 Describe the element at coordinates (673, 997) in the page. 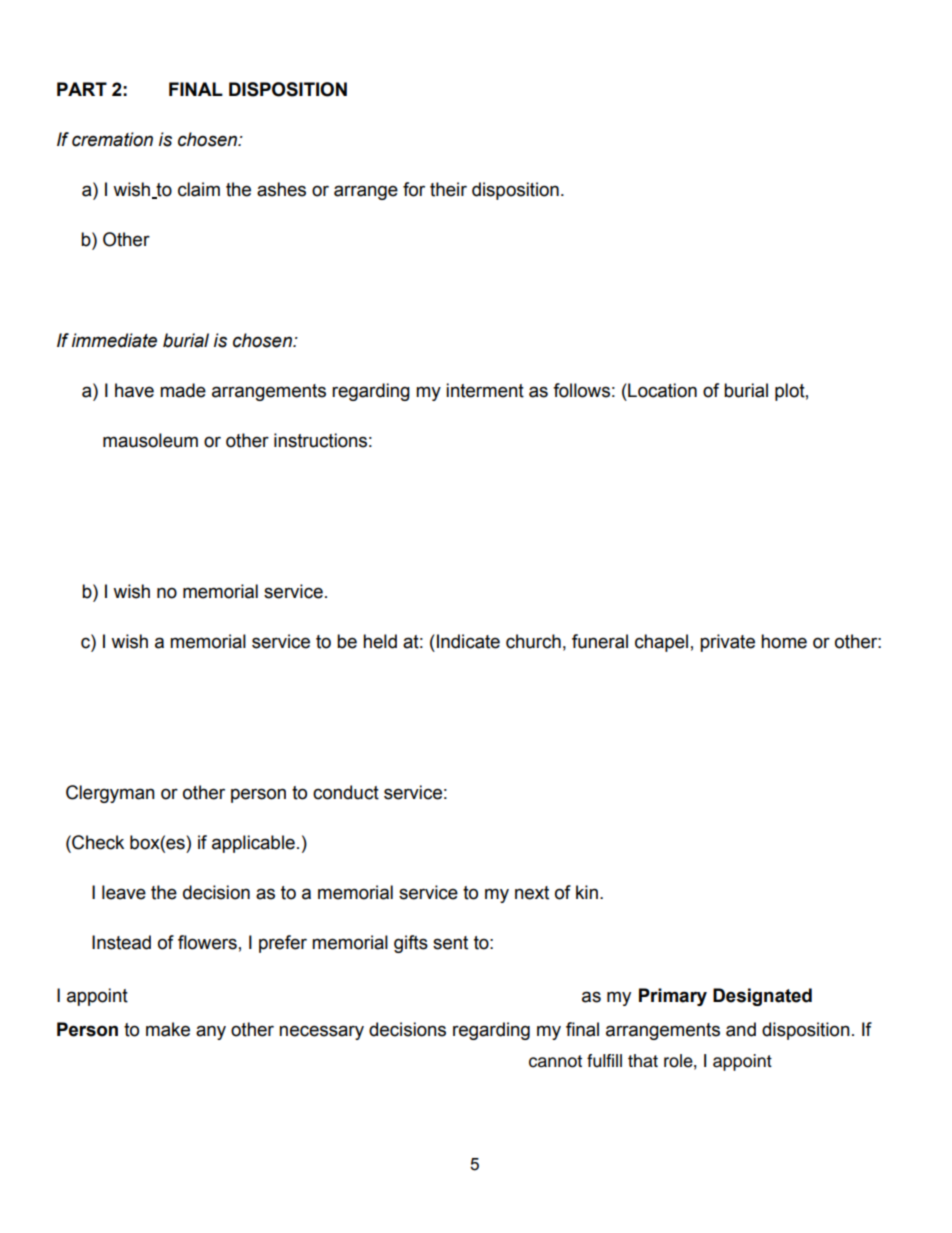

I see `Primary` at that location.
